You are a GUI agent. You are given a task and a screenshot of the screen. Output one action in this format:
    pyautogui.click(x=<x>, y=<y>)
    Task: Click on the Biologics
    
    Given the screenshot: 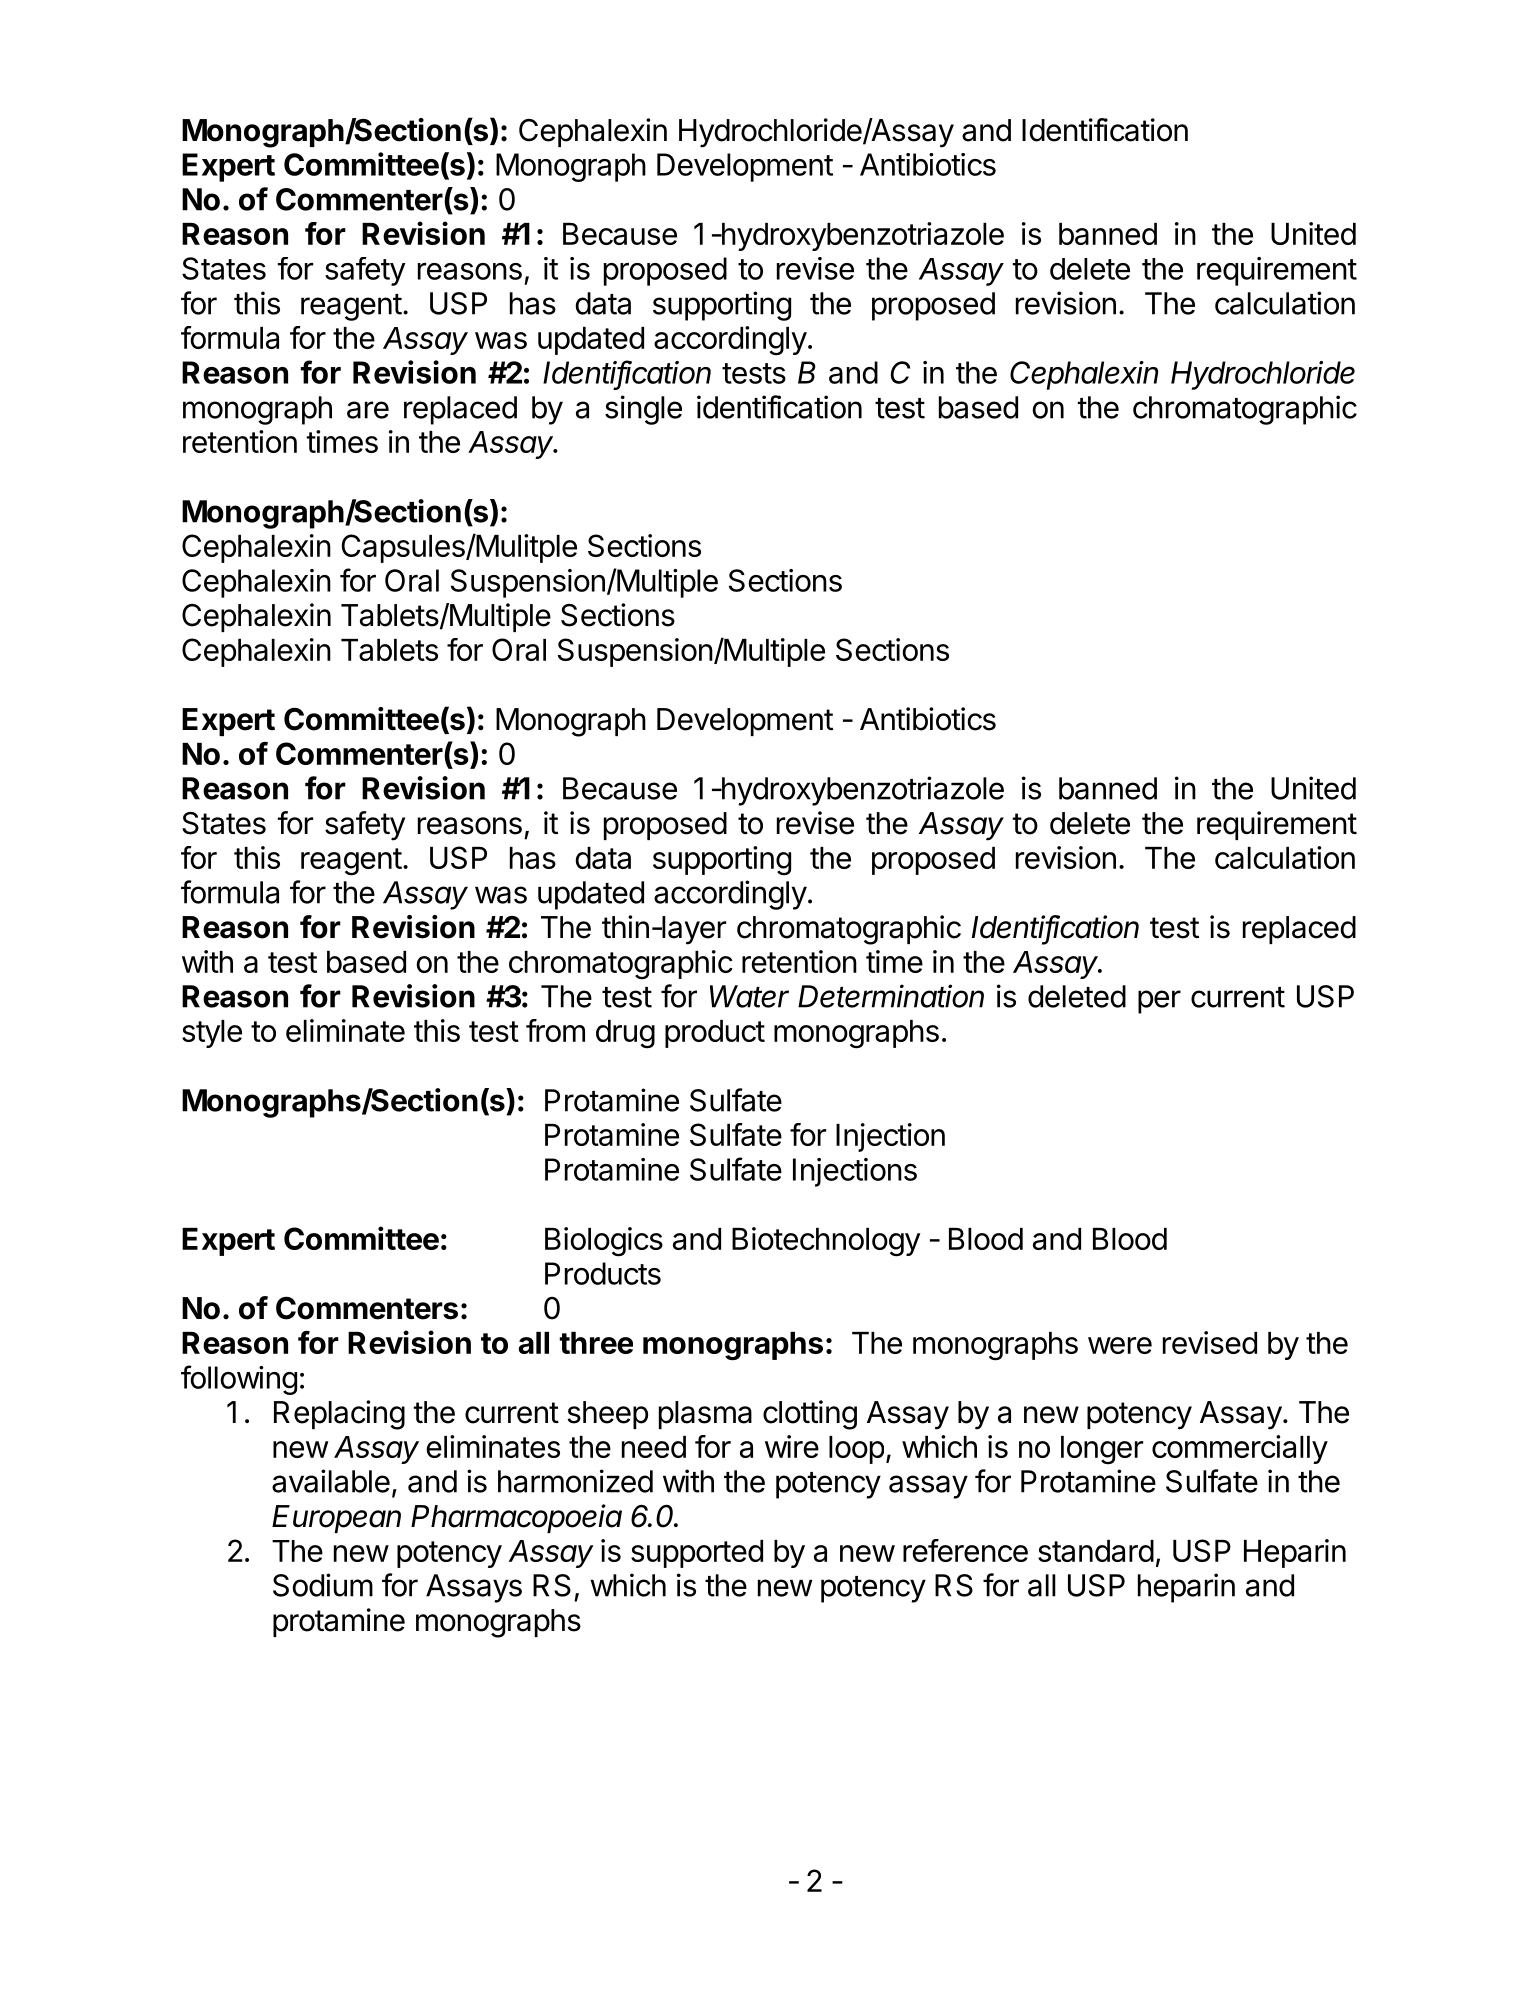 What is the action you would take?
    pyautogui.click(x=604, y=1242)
